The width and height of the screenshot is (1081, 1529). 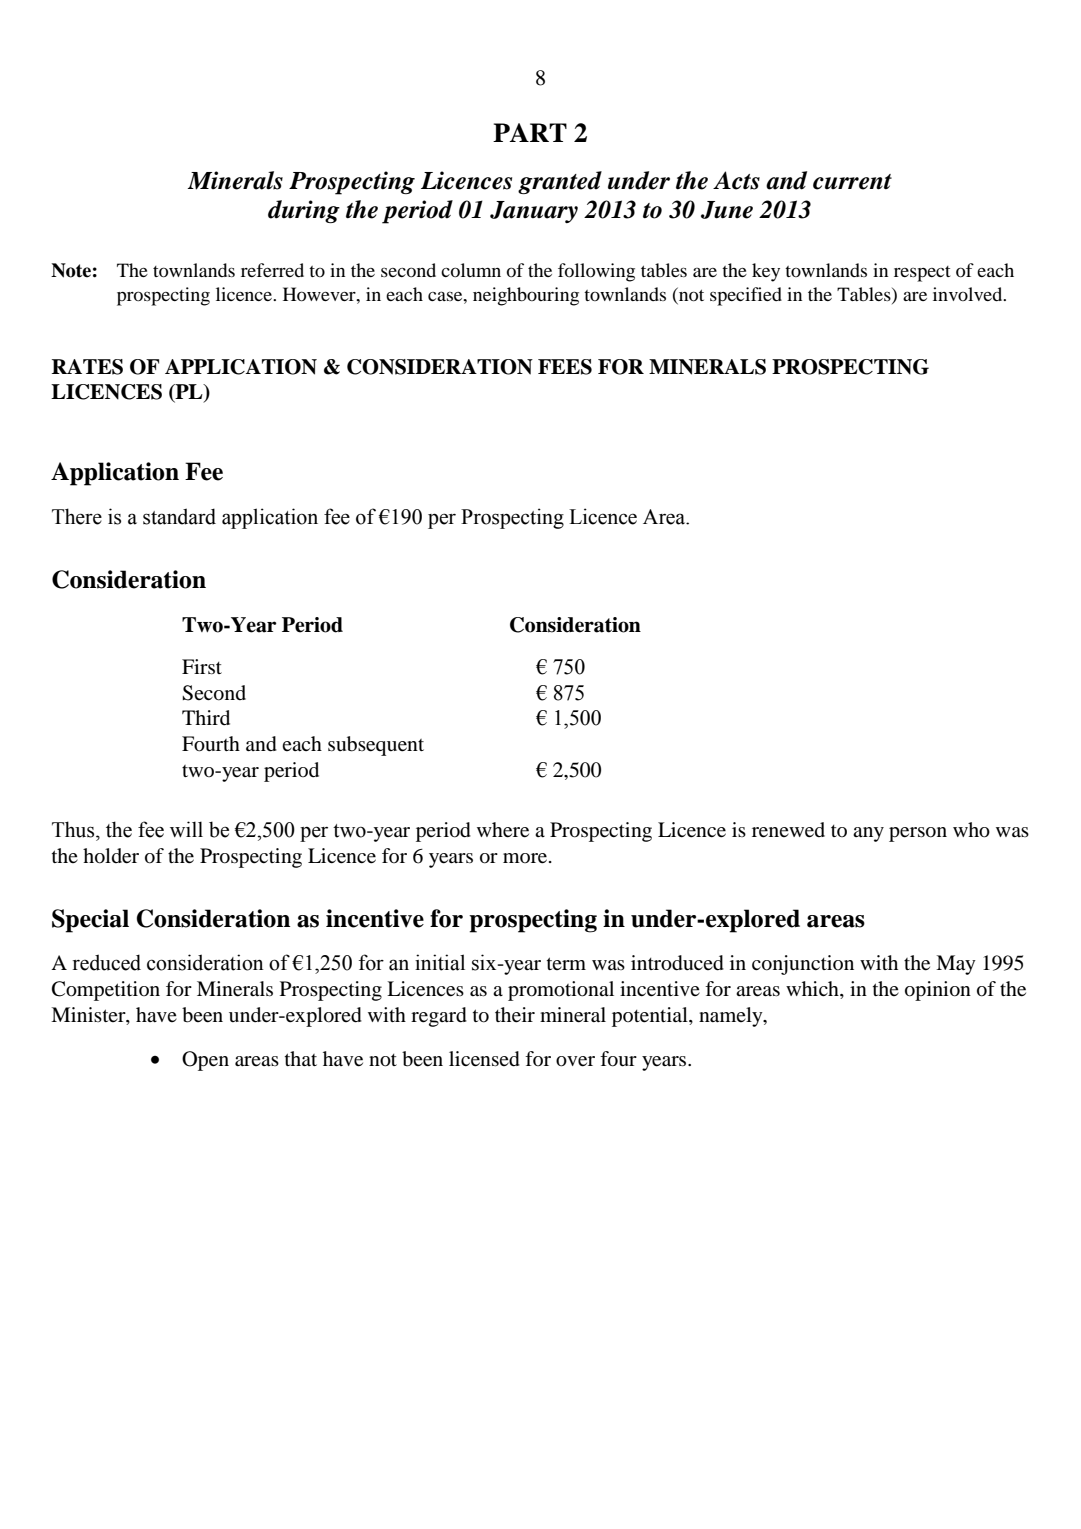 I want to click on will, so click(x=186, y=829).
